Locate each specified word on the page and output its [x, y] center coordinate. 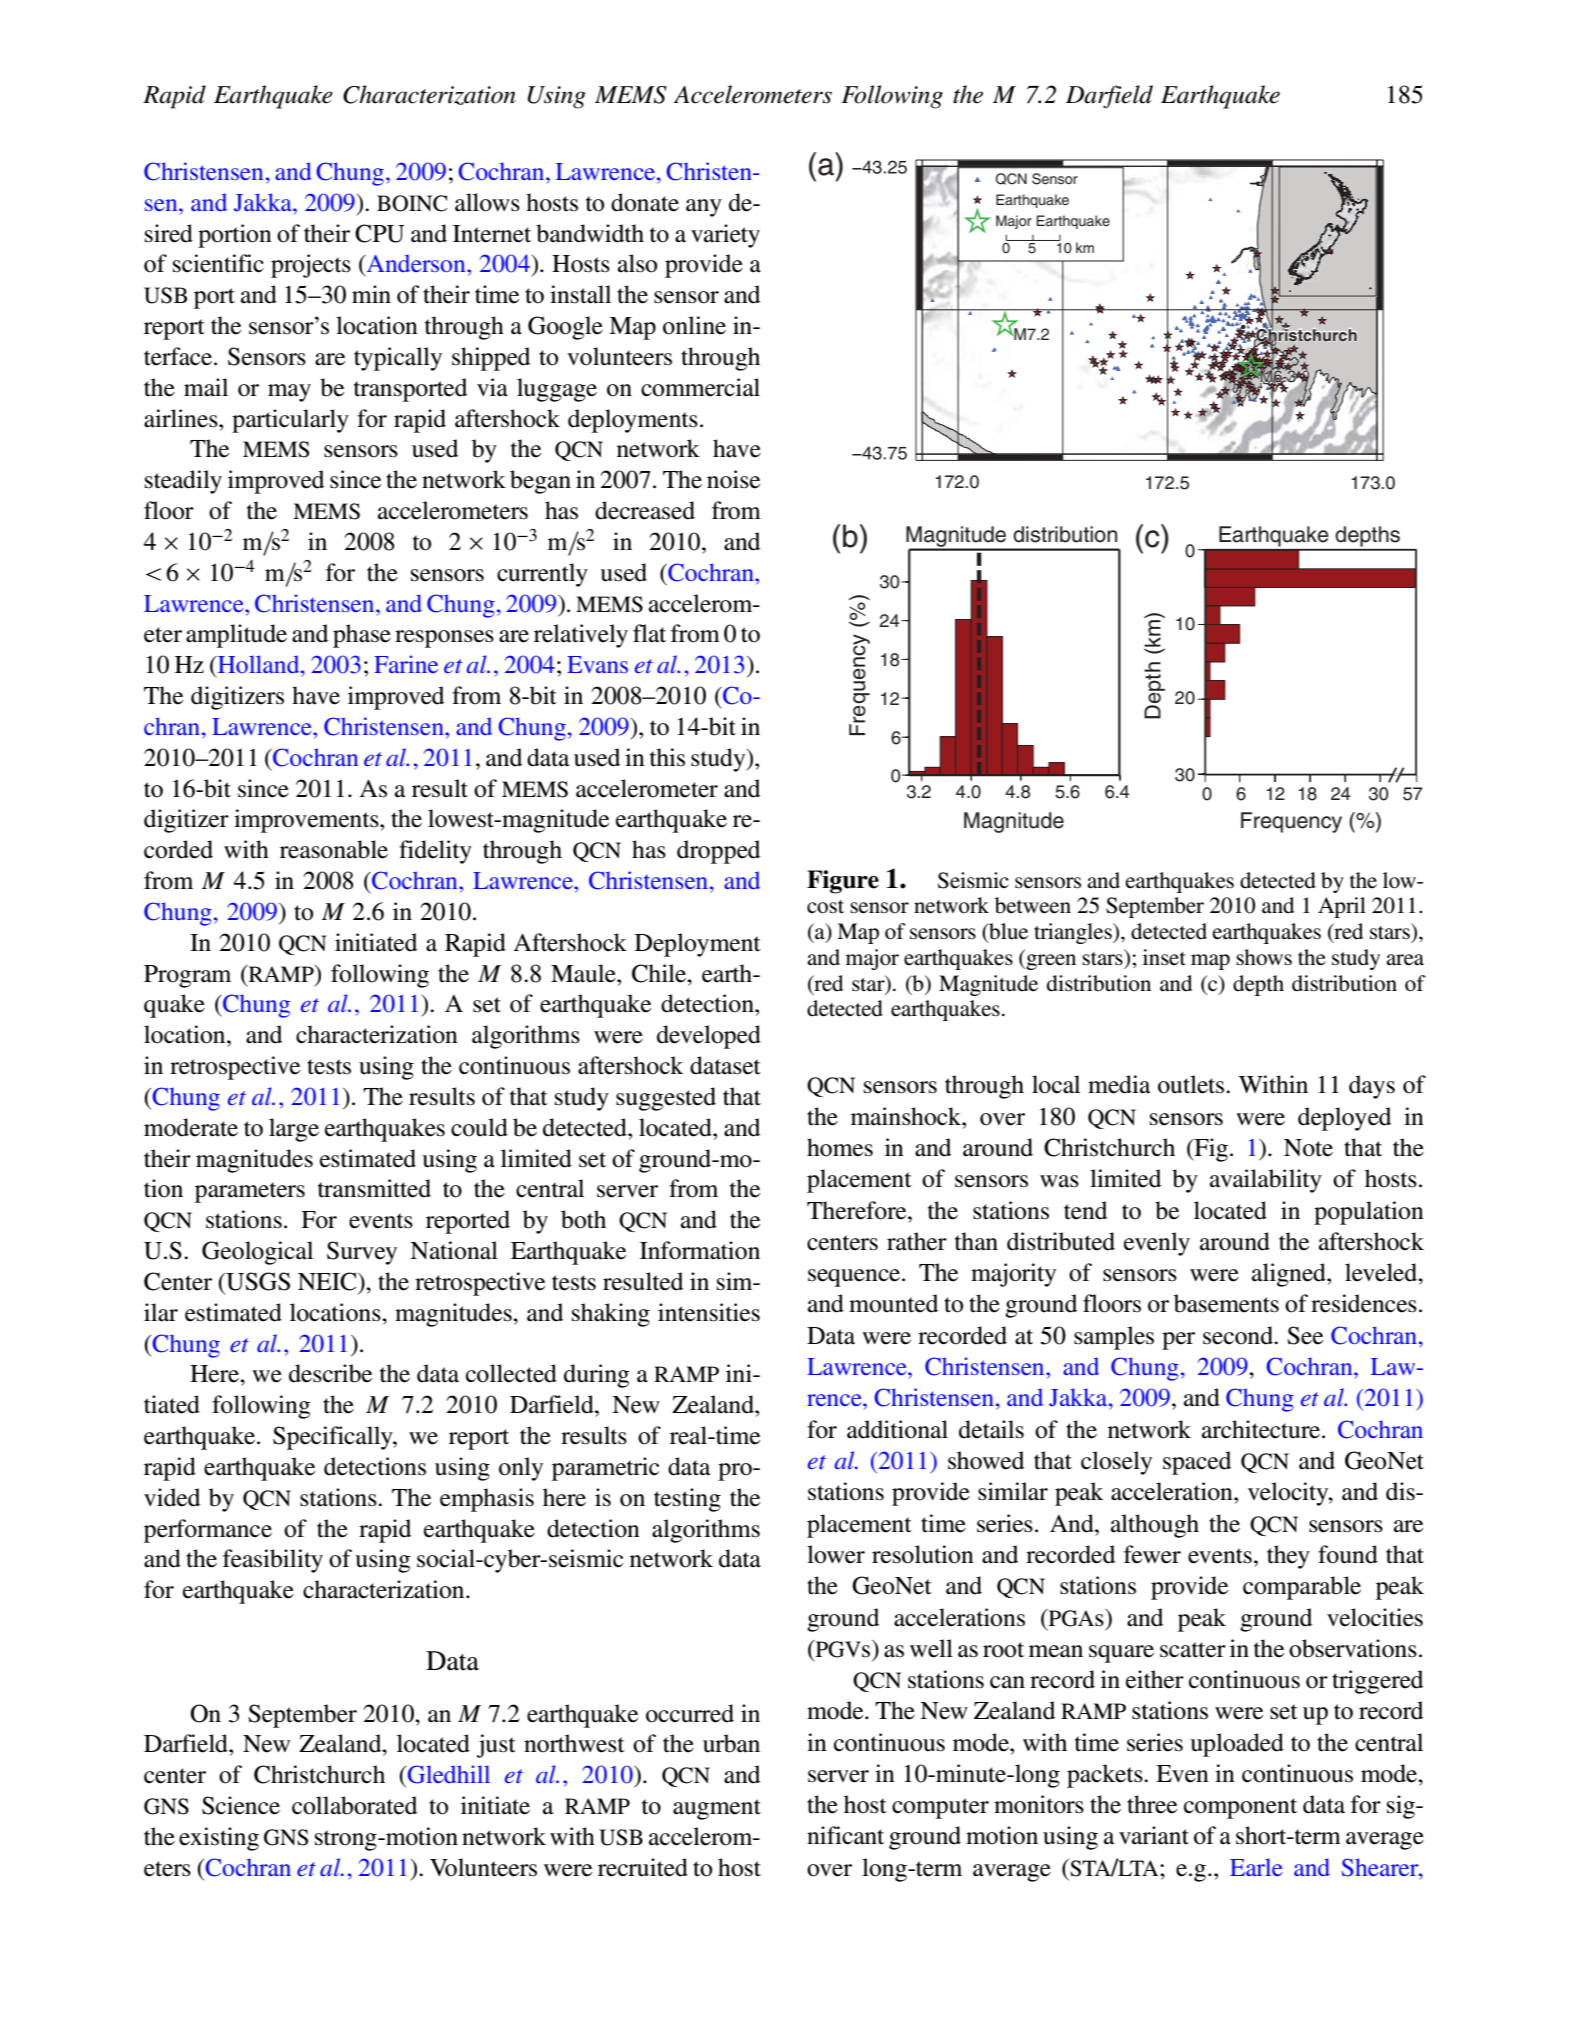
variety [725, 236]
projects [311, 266]
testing [687, 1500]
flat [649, 633]
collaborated [354, 1805]
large [294, 1130]
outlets [1192, 1084]
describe [330, 1373]
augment [717, 1809]
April [1342, 907]
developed [709, 1037]
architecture [1262, 1429]
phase [362, 636]
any [704, 208]
